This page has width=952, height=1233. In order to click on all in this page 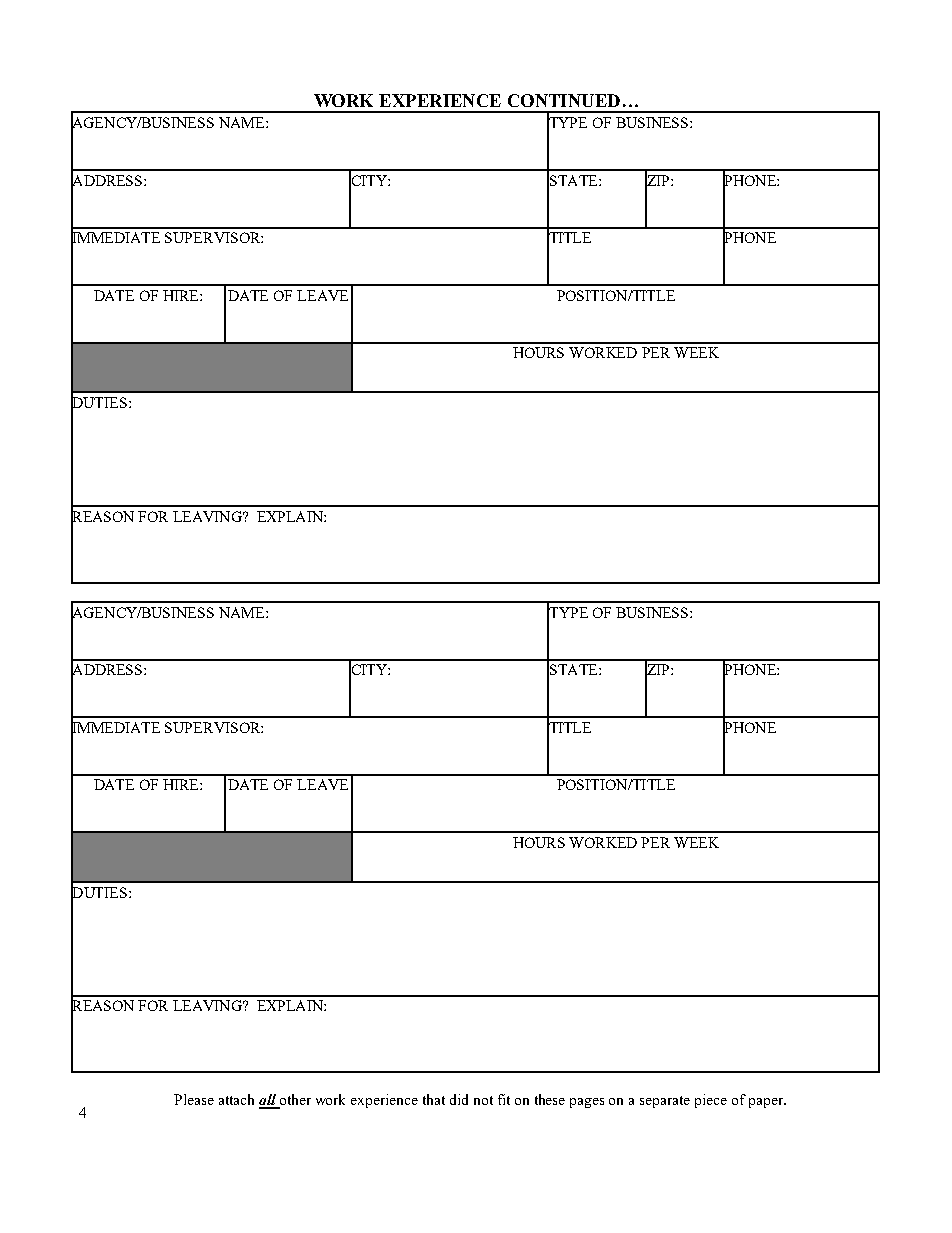, I will do `click(268, 1101)`.
